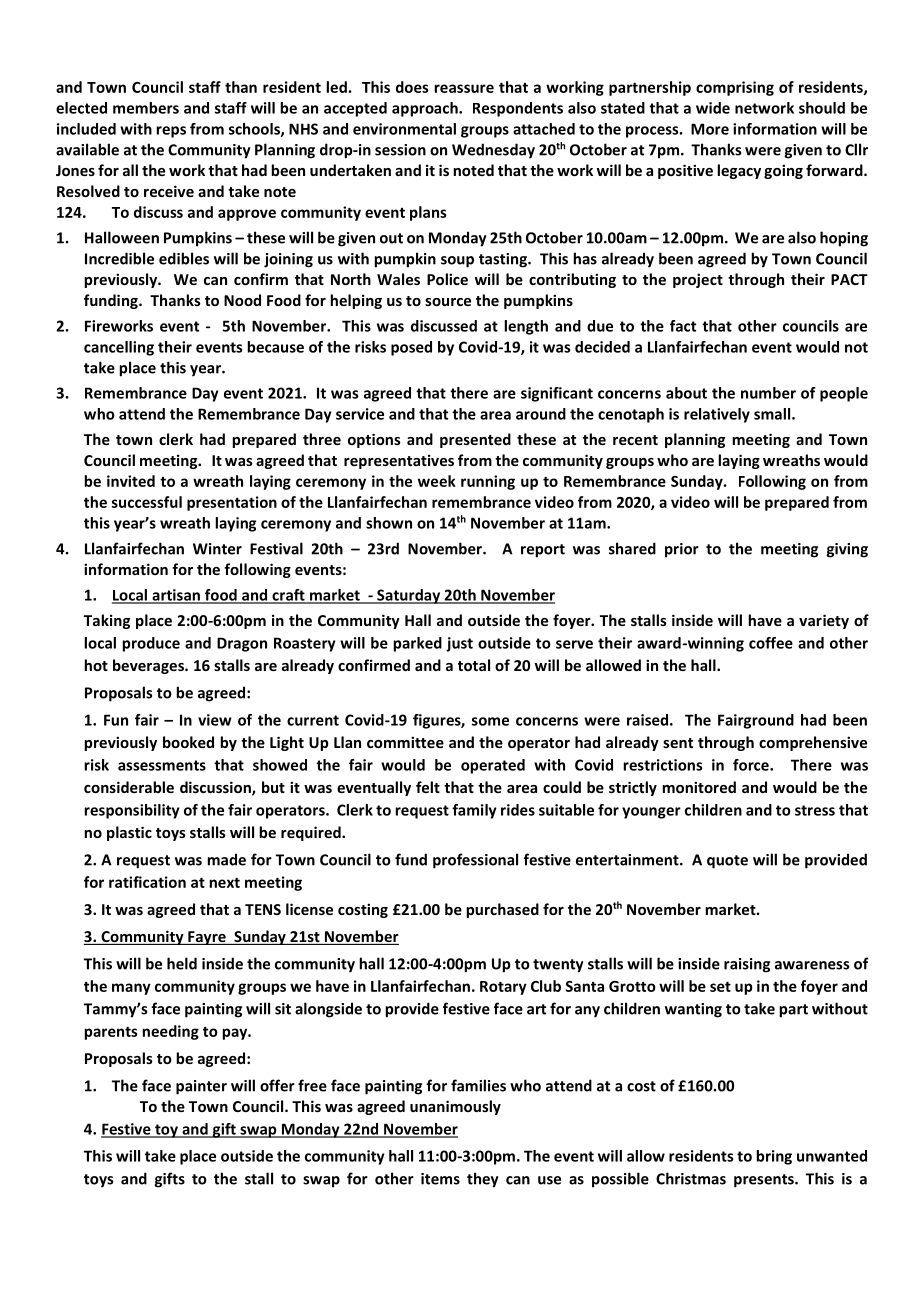 Image resolution: width=924 pixels, height=1308 pixels. Describe the element at coordinates (201, 1087) in the screenshot. I see `painter` at that location.
